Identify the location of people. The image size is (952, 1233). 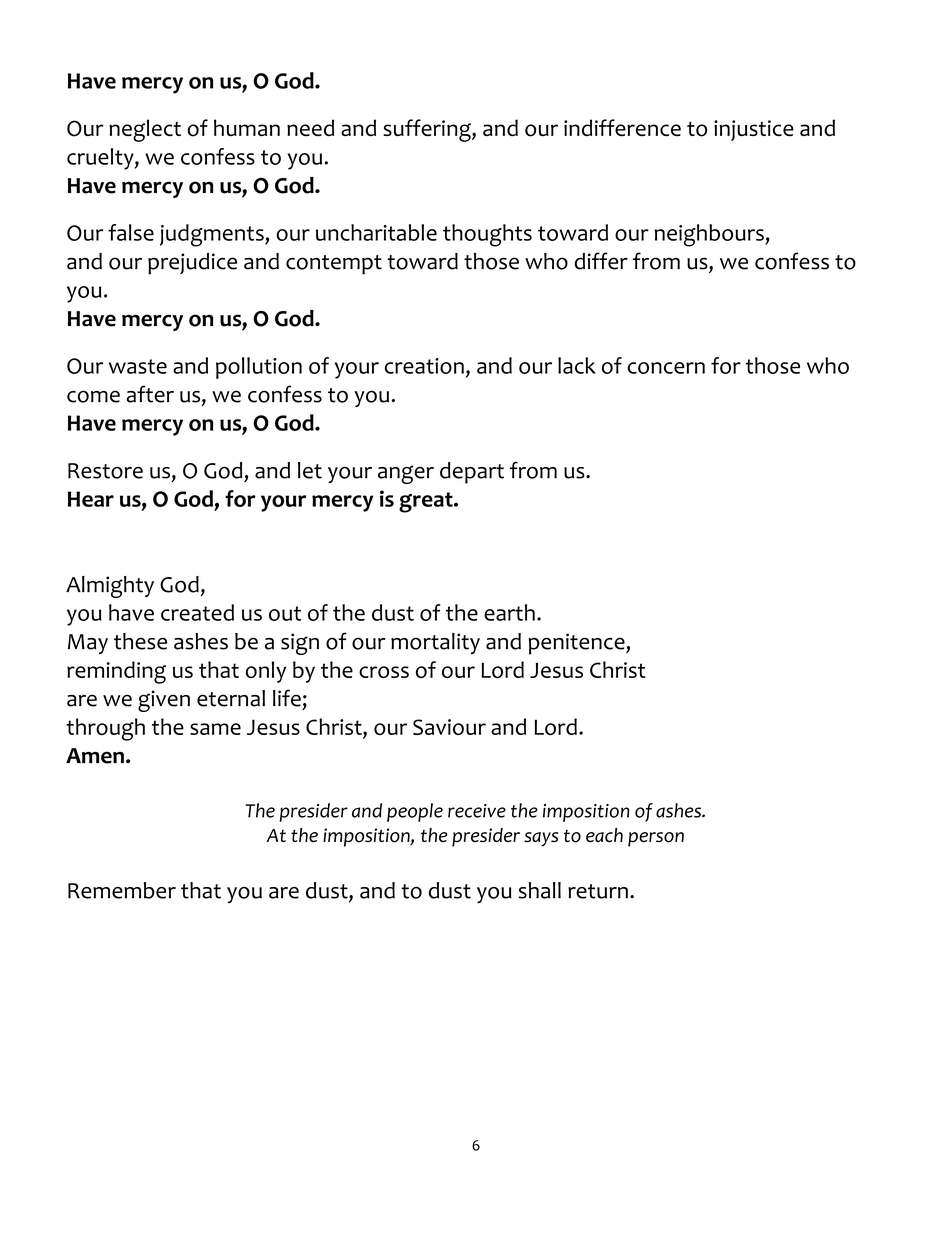
(415, 812).
